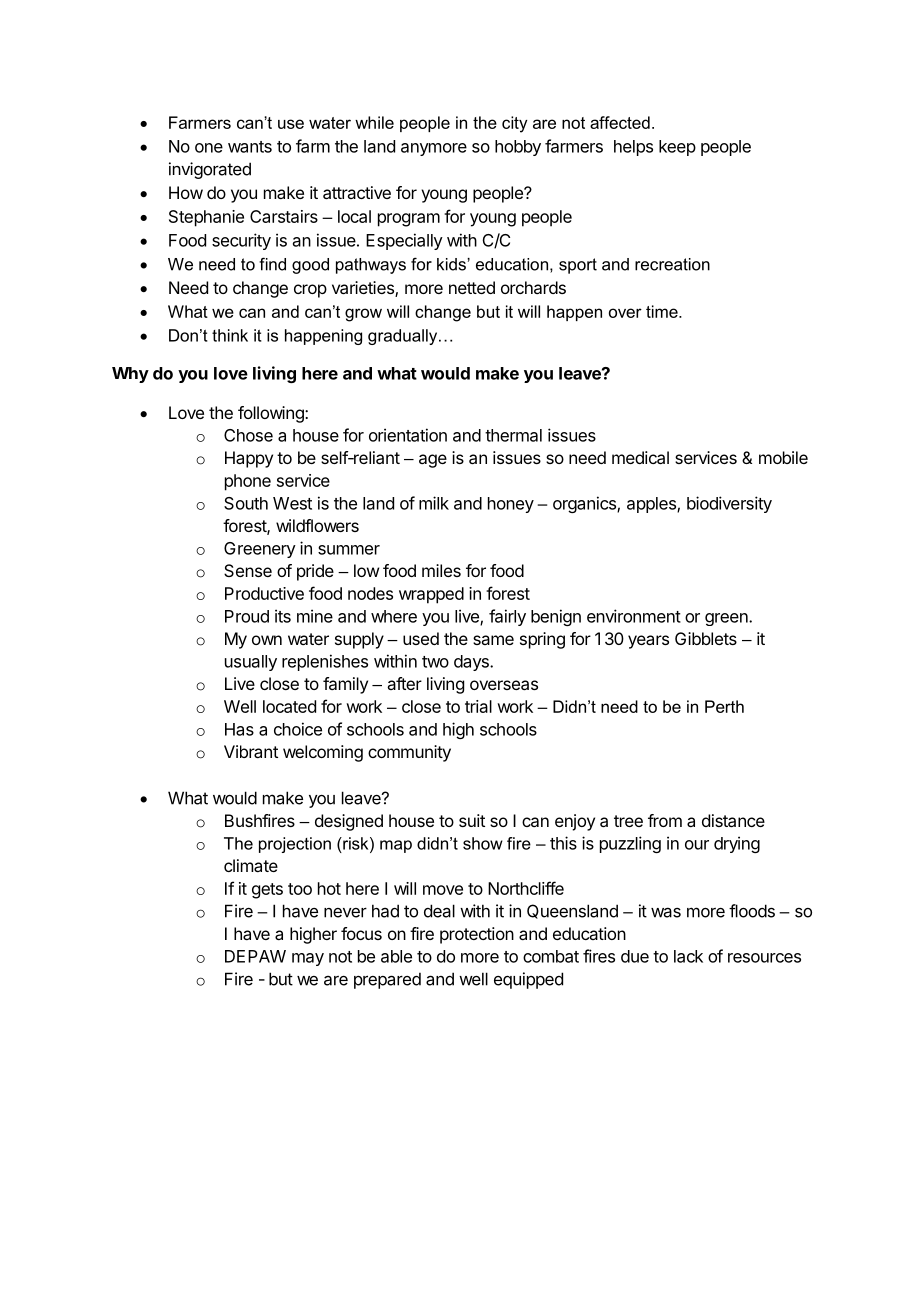 Image resolution: width=924 pixels, height=1308 pixels. I want to click on lack, so click(688, 956).
